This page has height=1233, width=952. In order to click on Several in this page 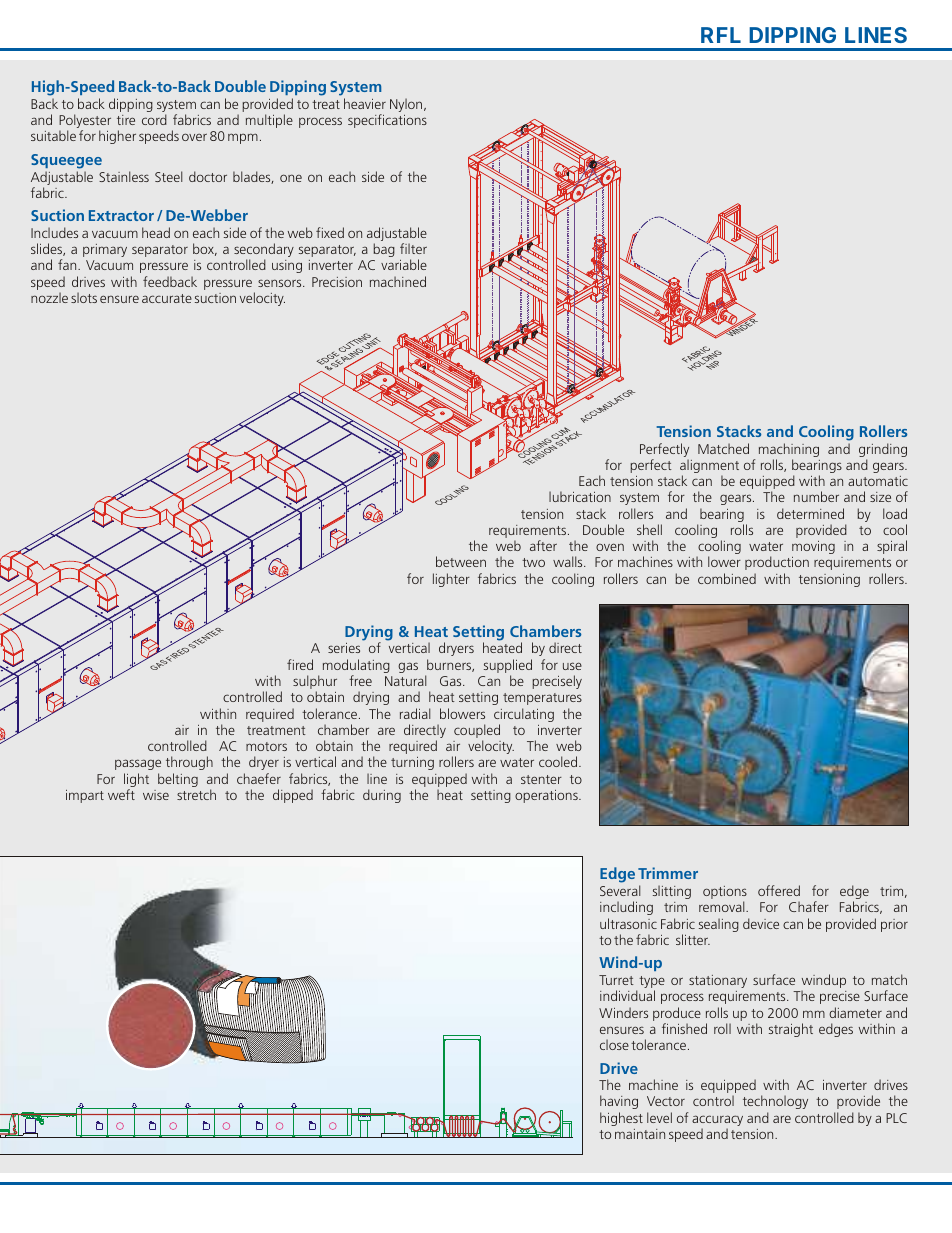, I will do `click(620, 890)`.
